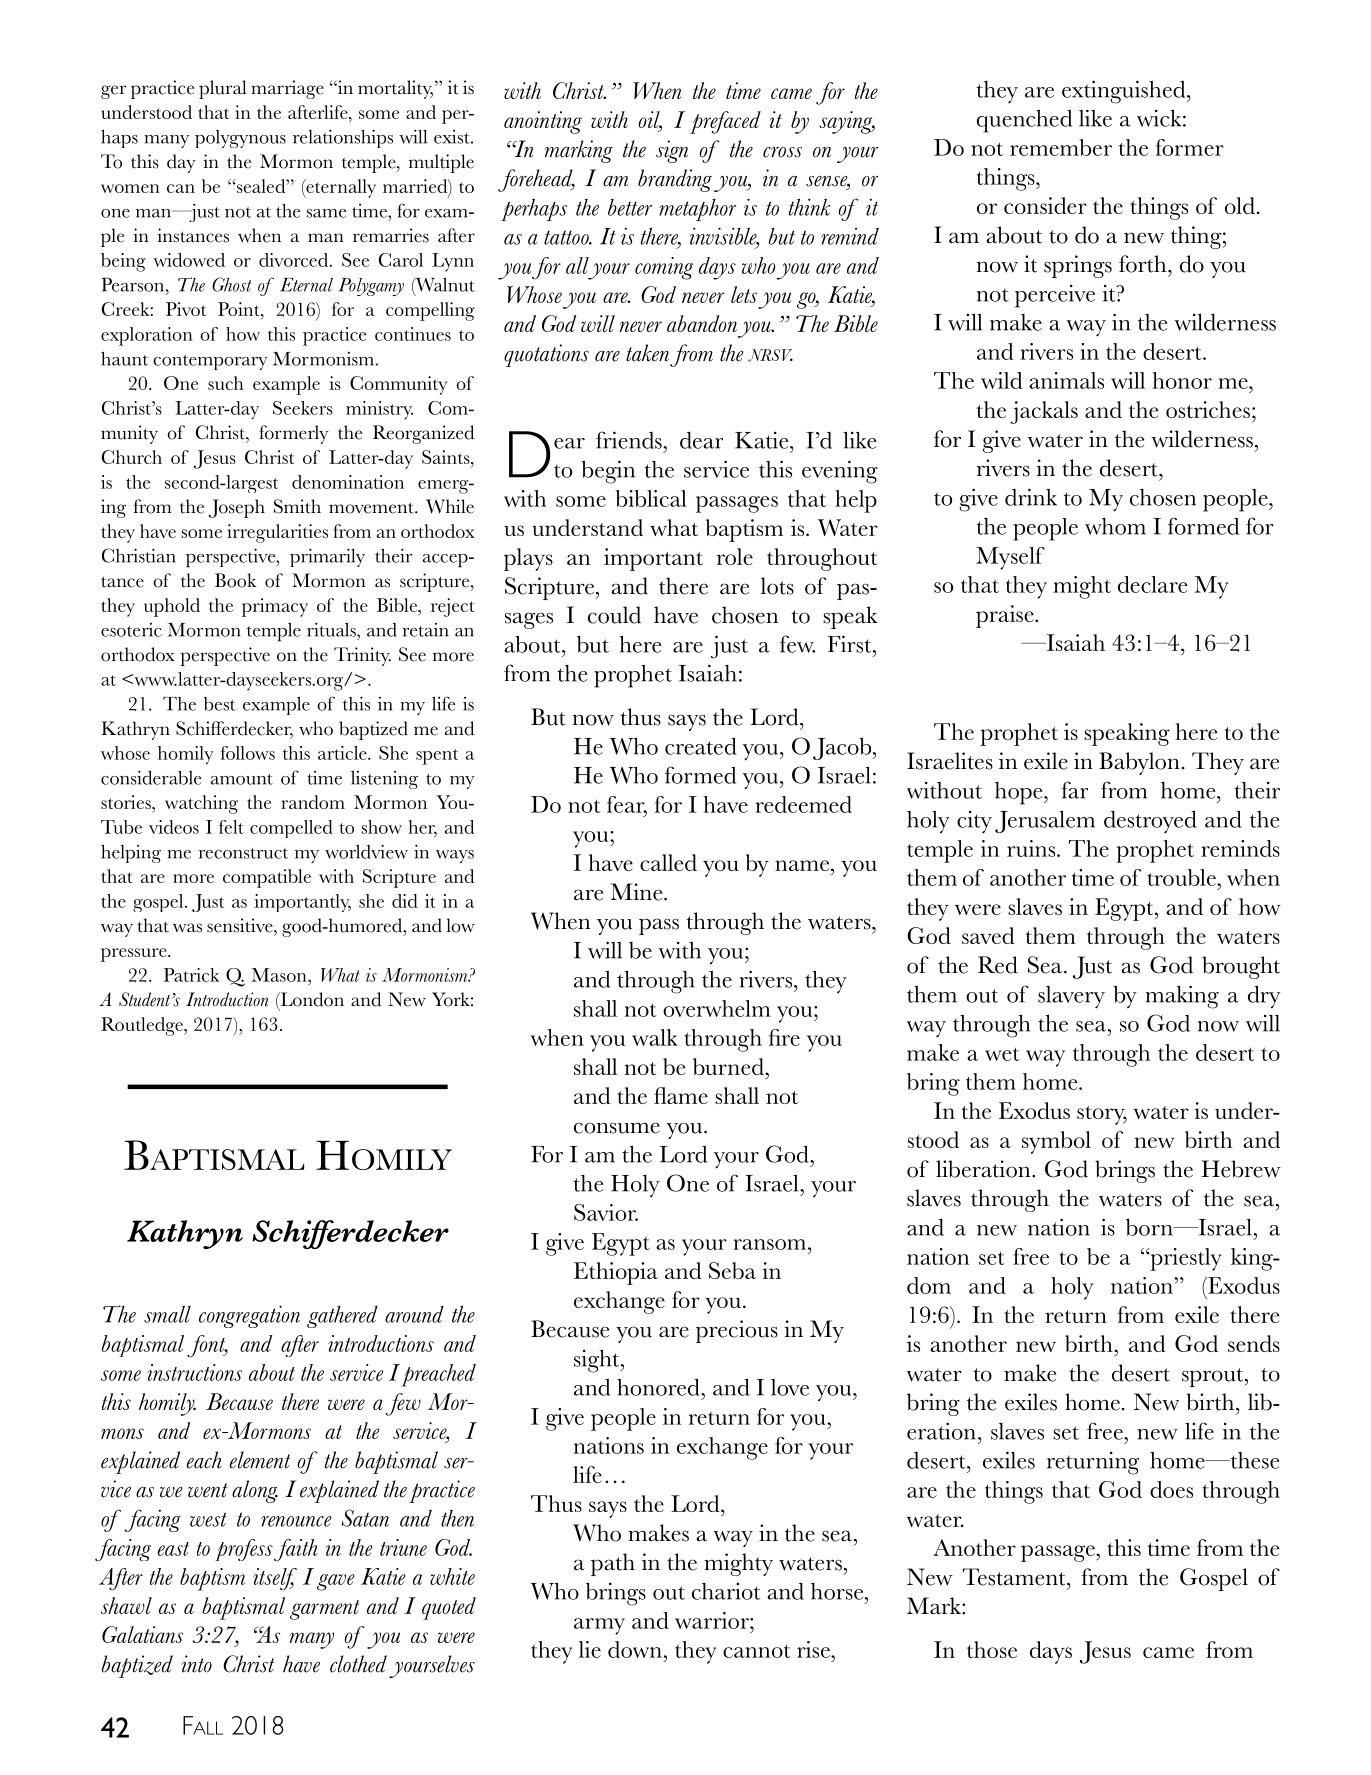  I want to click on itself, so click(275, 1579).
